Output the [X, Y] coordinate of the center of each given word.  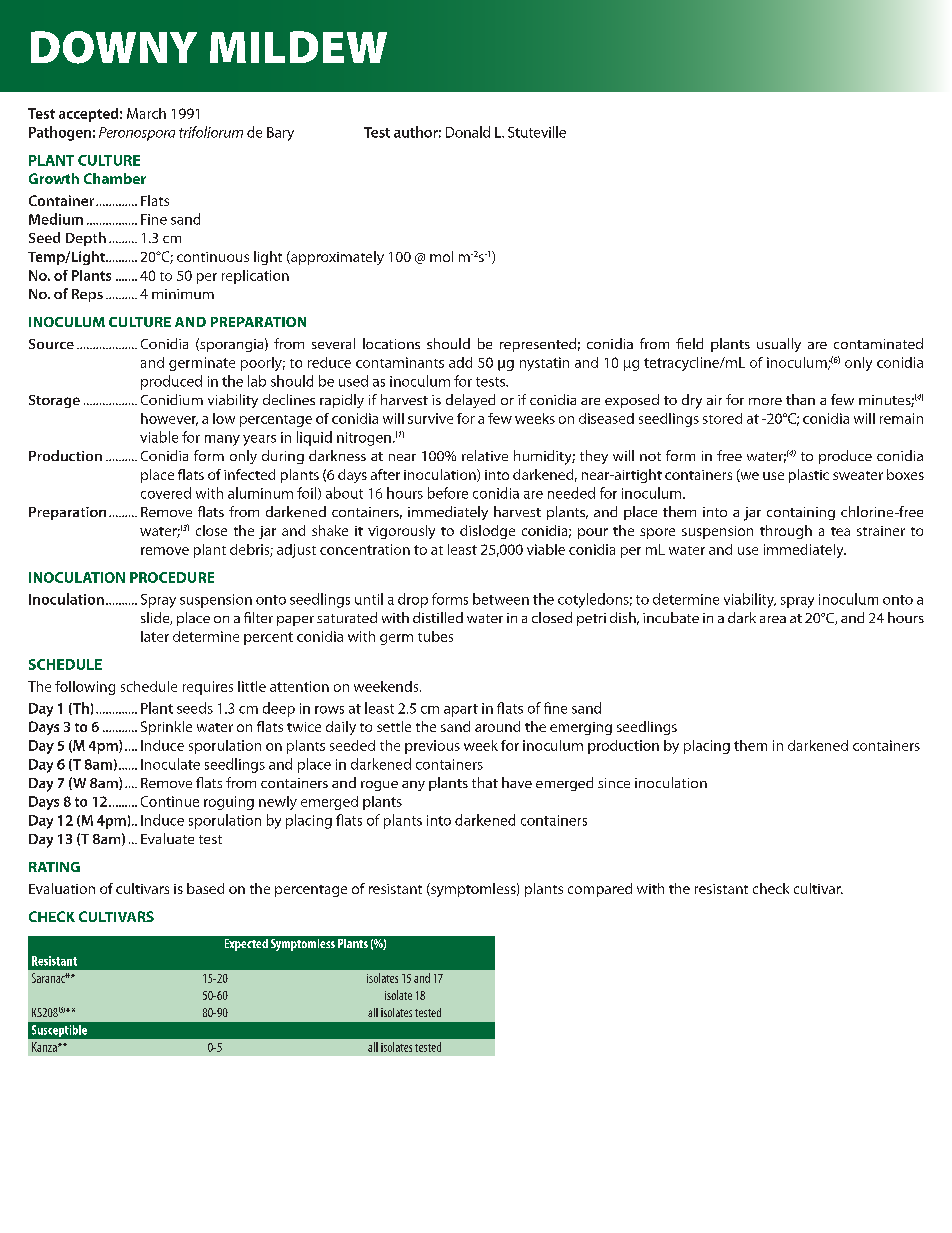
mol [441, 256]
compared [600, 890]
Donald [468, 132]
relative [485, 455]
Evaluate [167, 838]
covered [166, 493]
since [614, 783]
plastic [809, 476]
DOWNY [114, 47]
